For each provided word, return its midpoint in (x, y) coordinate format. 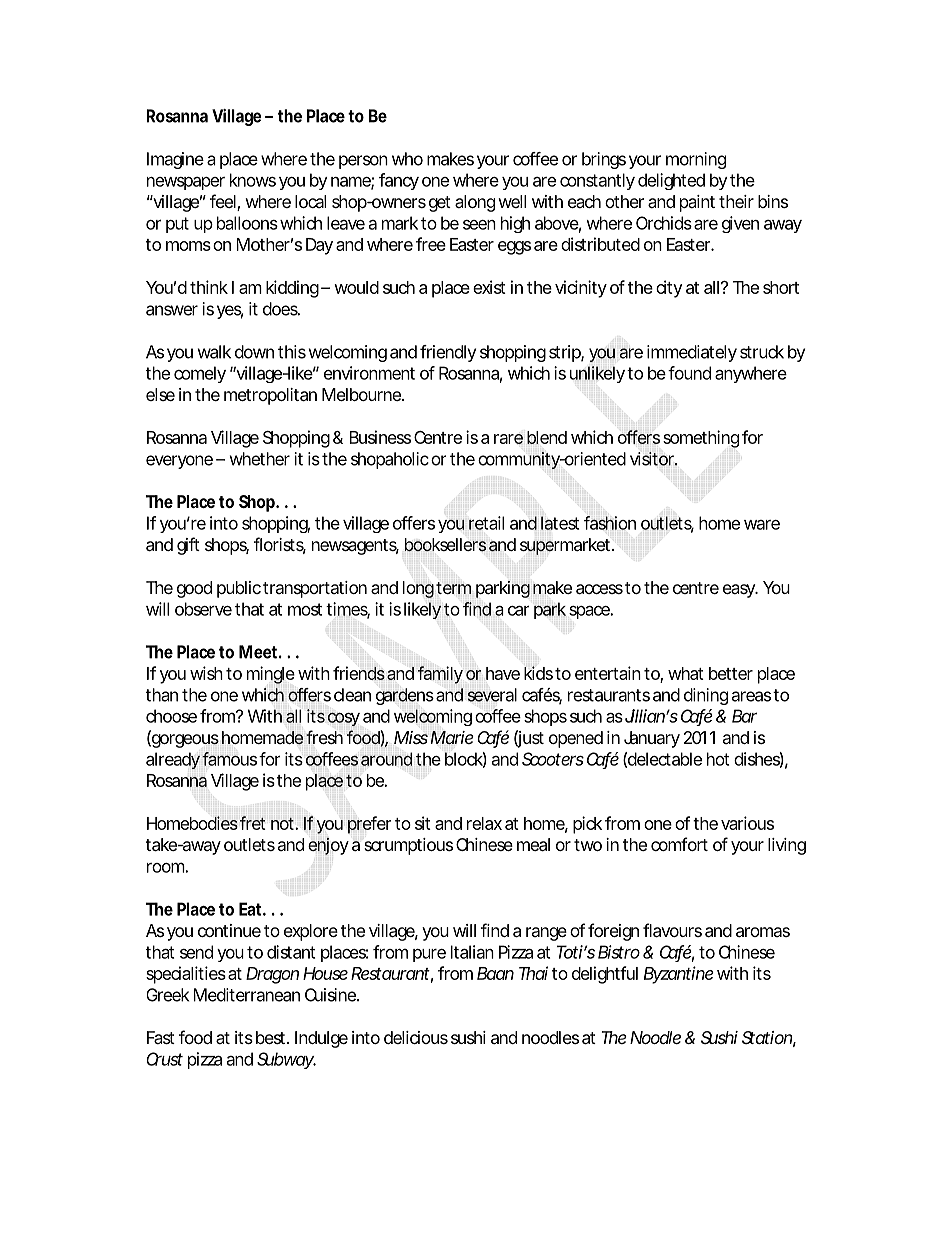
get (440, 204)
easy (739, 591)
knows (253, 180)
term (453, 588)
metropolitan (270, 396)
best (272, 1037)
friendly (448, 353)
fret (253, 823)
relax (484, 823)
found (689, 373)
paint (697, 203)
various (747, 823)
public (239, 589)
